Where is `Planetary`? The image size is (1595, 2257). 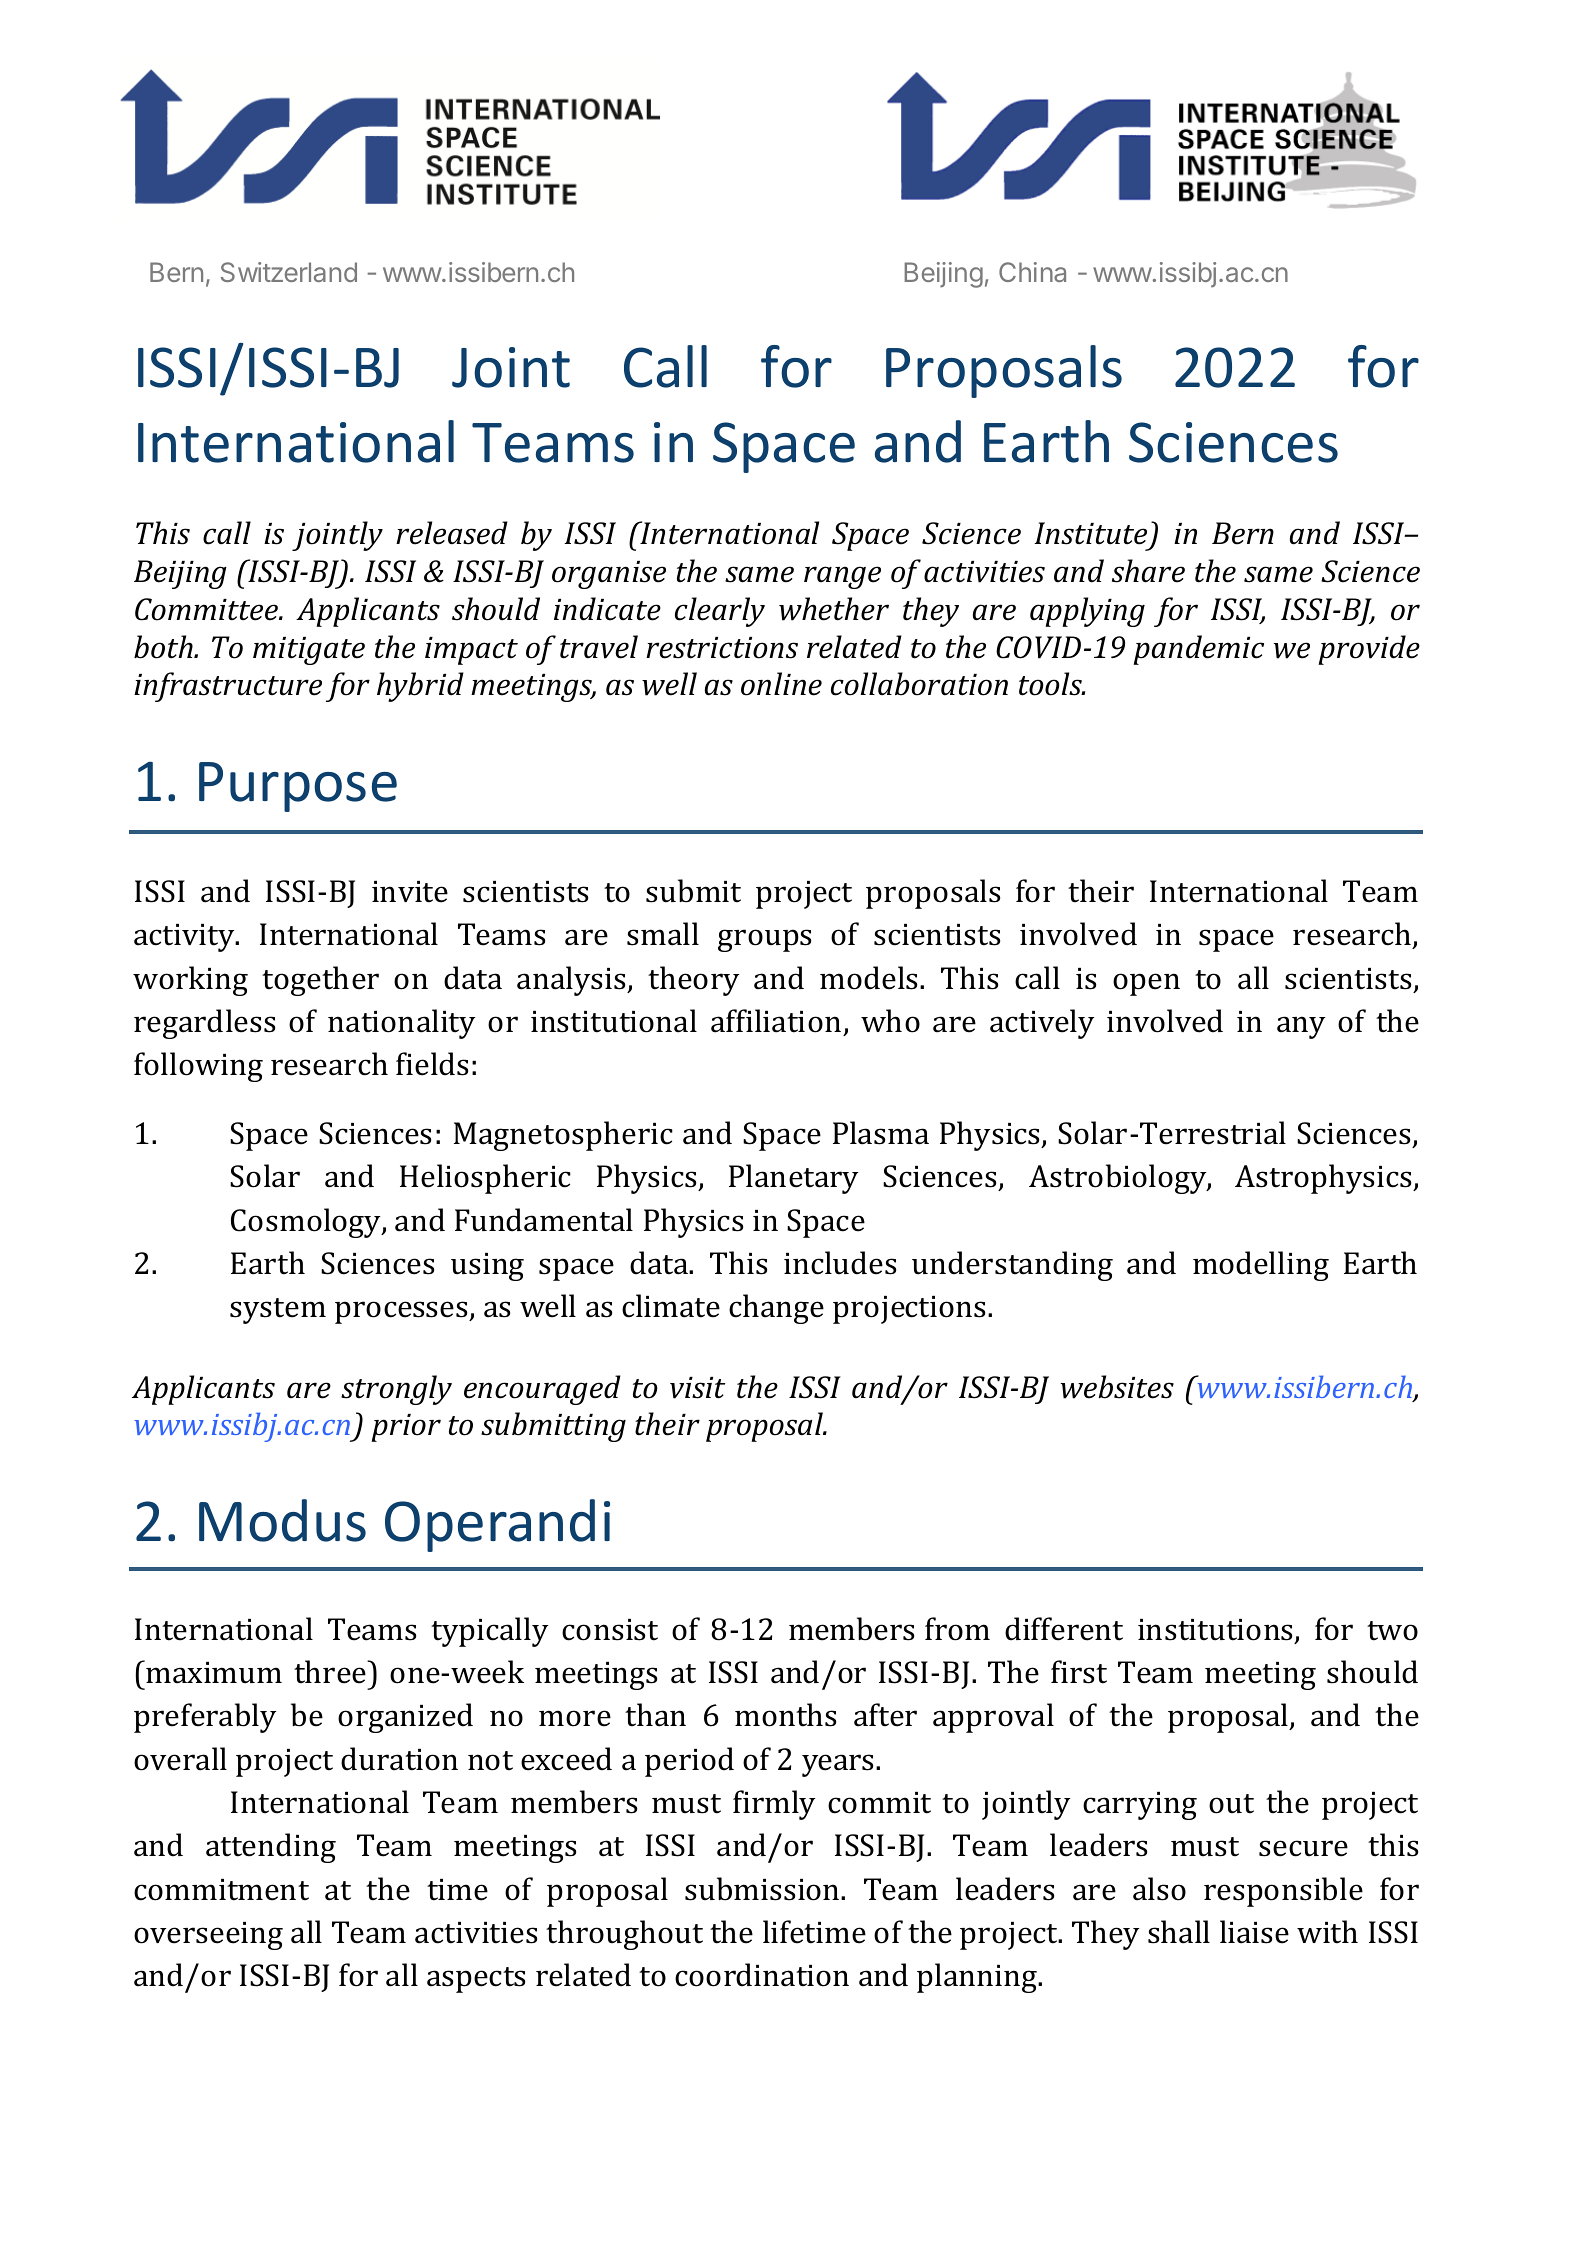
Planetary is located at coordinates (793, 1179).
